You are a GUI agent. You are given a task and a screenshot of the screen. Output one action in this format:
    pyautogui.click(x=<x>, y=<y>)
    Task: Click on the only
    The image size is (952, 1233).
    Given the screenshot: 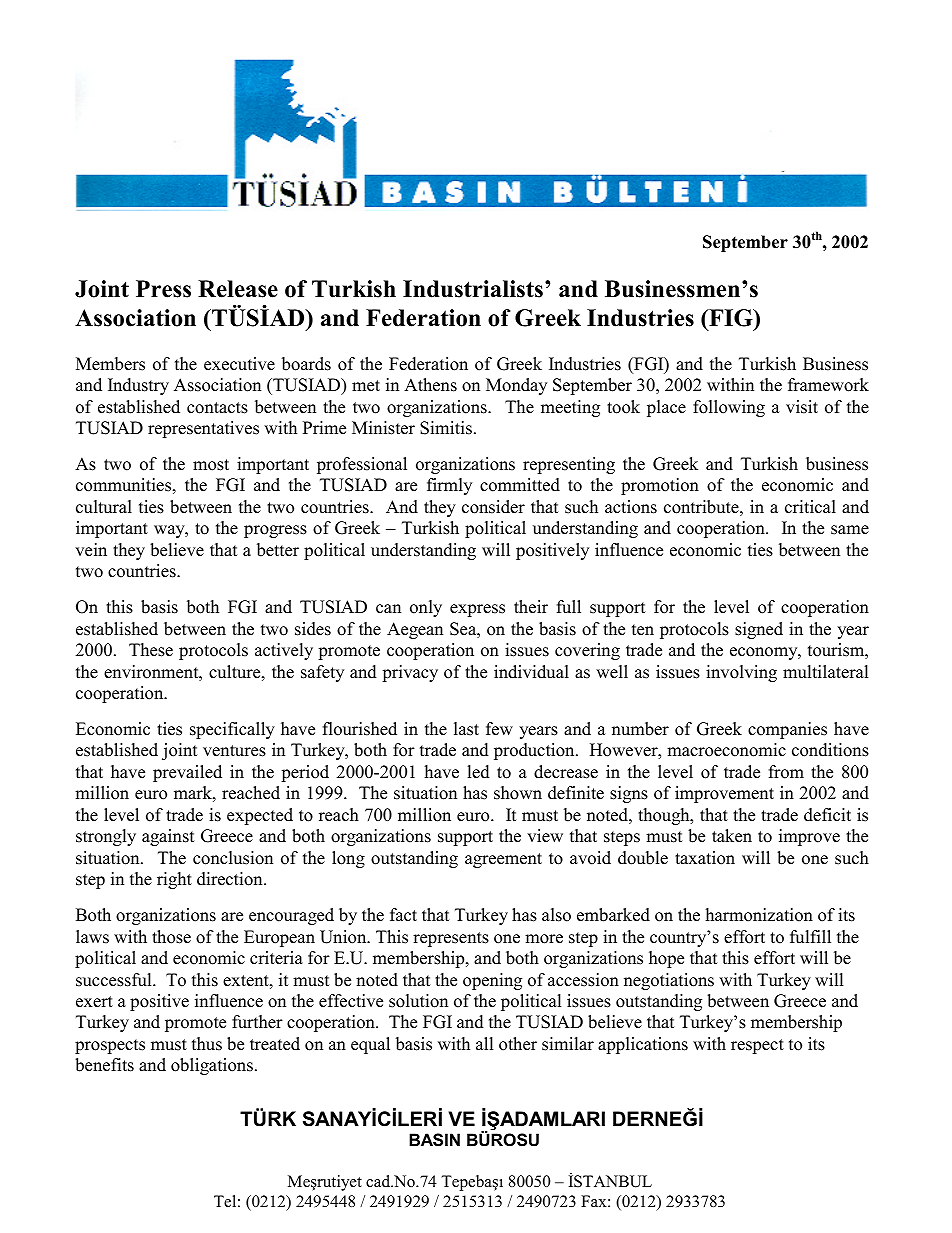 What is the action you would take?
    pyautogui.click(x=426, y=608)
